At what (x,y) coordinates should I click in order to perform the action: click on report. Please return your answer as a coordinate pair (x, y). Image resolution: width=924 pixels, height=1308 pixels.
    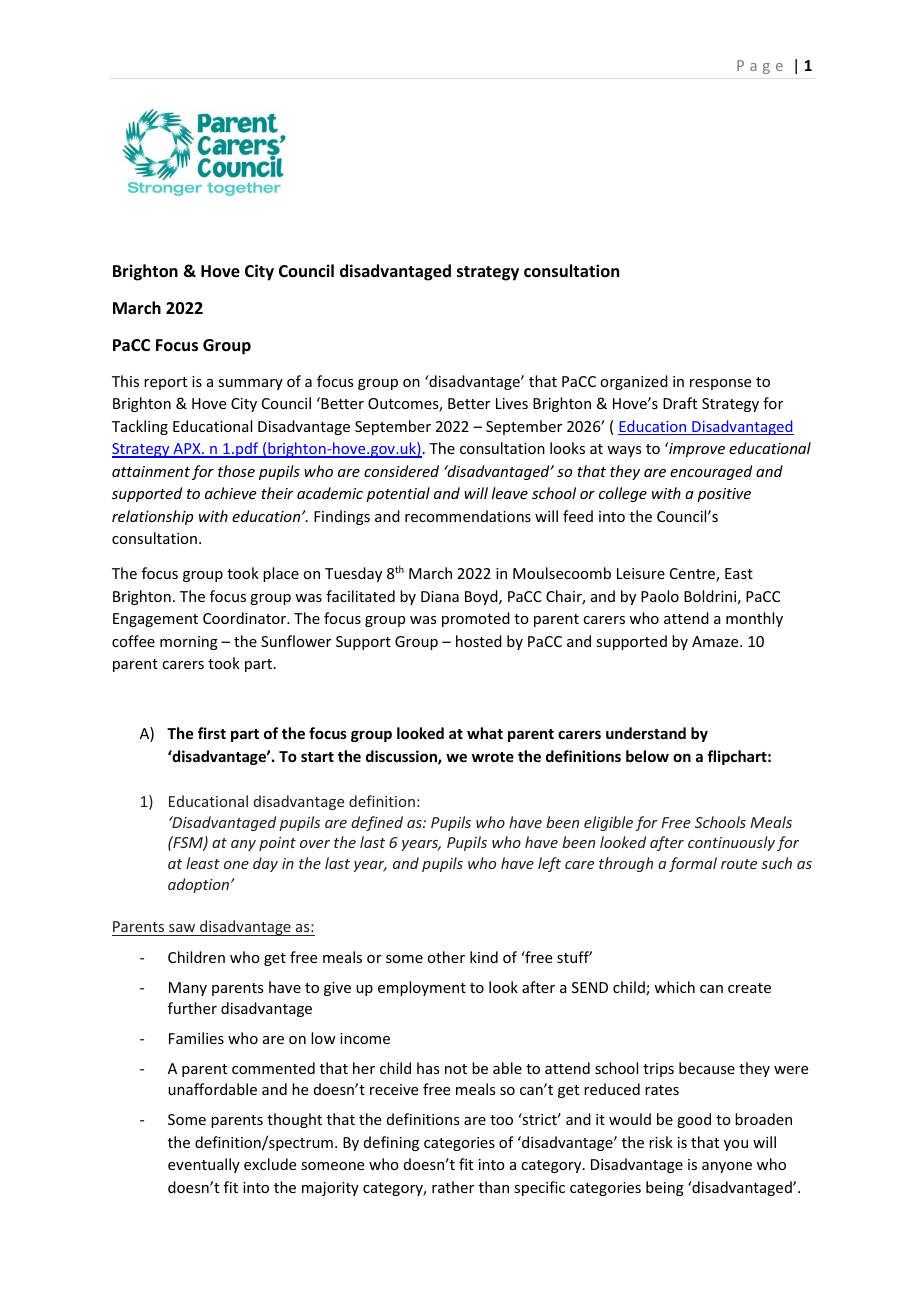
    Looking at the image, I should click on (165, 383).
